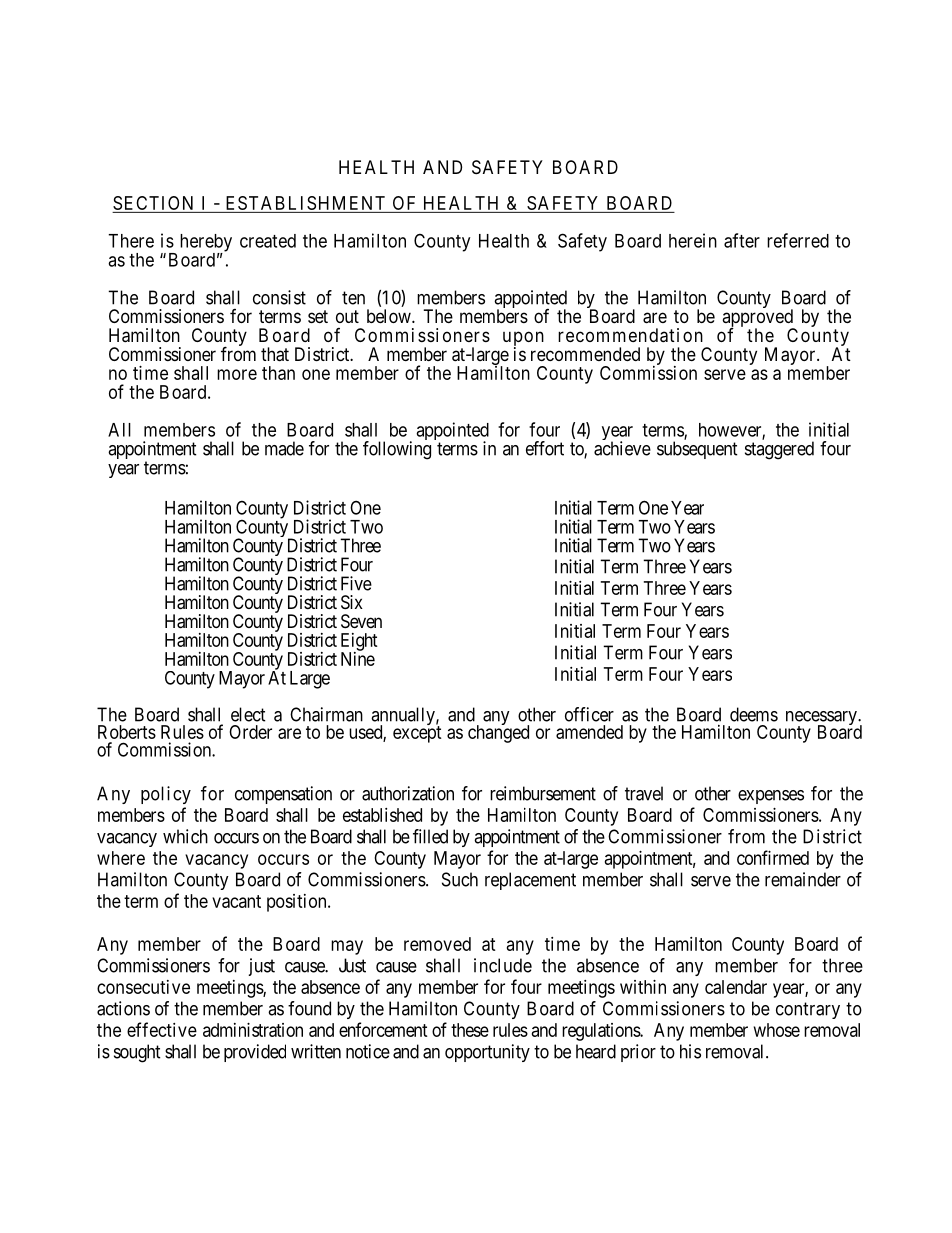  What do you see at coordinates (742, 240) in the document?
I see `after` at bounding box center [742, 240].
